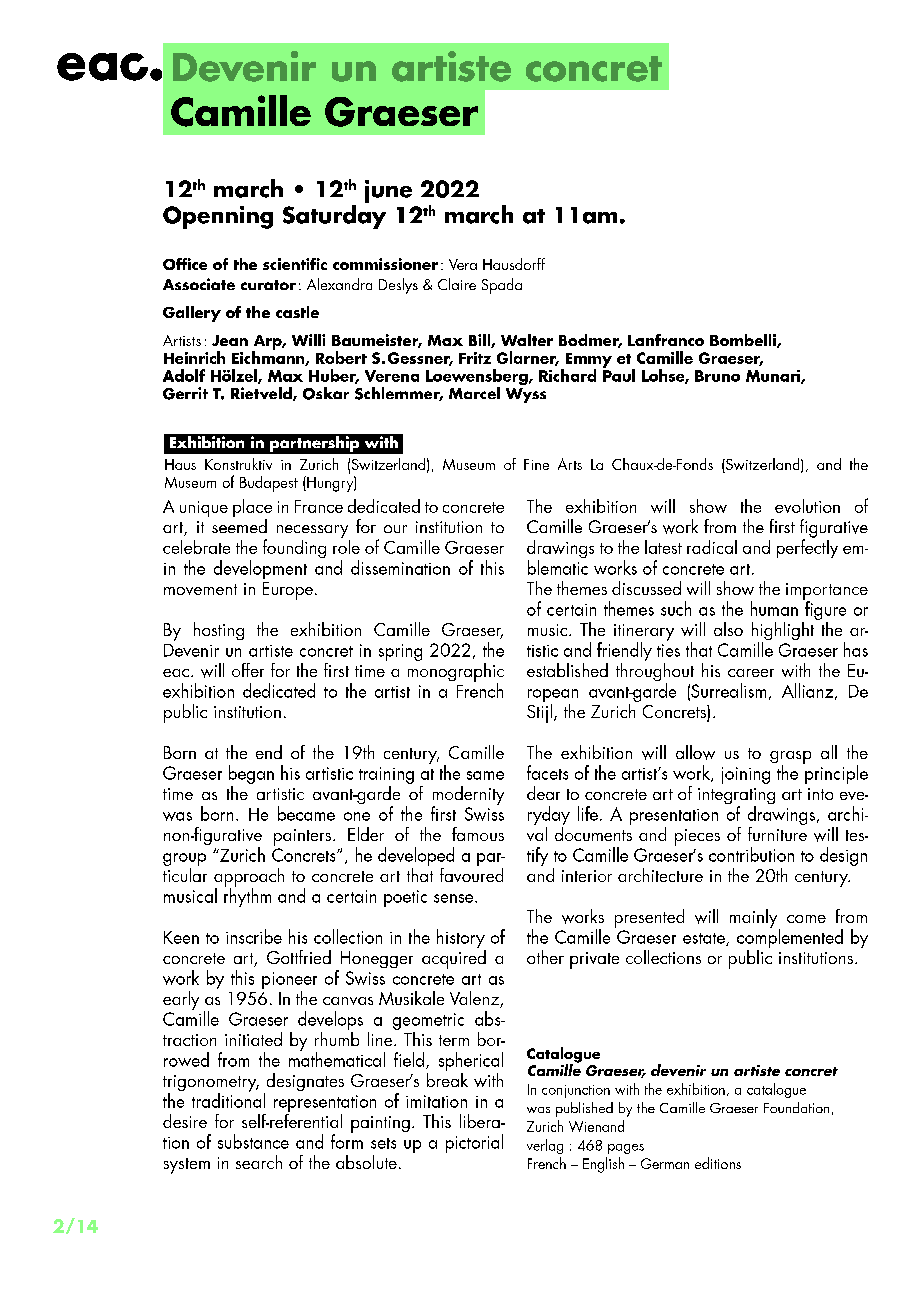 The width and height of the screenshot is (924, 1308). I want to click on sense, so click(455, 898).
